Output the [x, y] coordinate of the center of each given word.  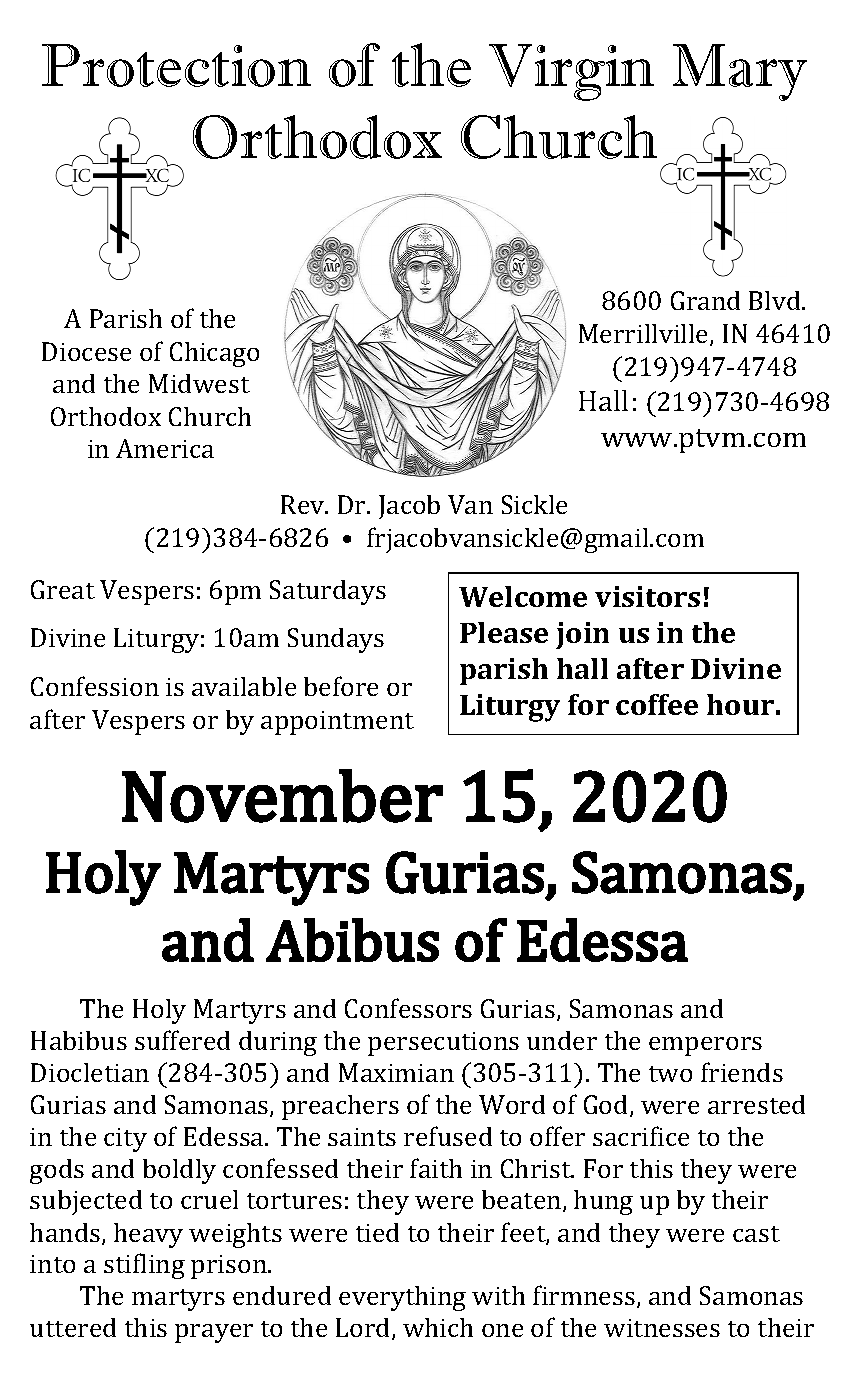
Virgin [571, 72]
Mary [740, 72]
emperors [705, 1046]
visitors [647, 596]
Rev [304, 504]
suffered [182, 1040]
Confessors [408, 1008]
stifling [144, 1266]
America [165, 448]
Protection [176, 65]
